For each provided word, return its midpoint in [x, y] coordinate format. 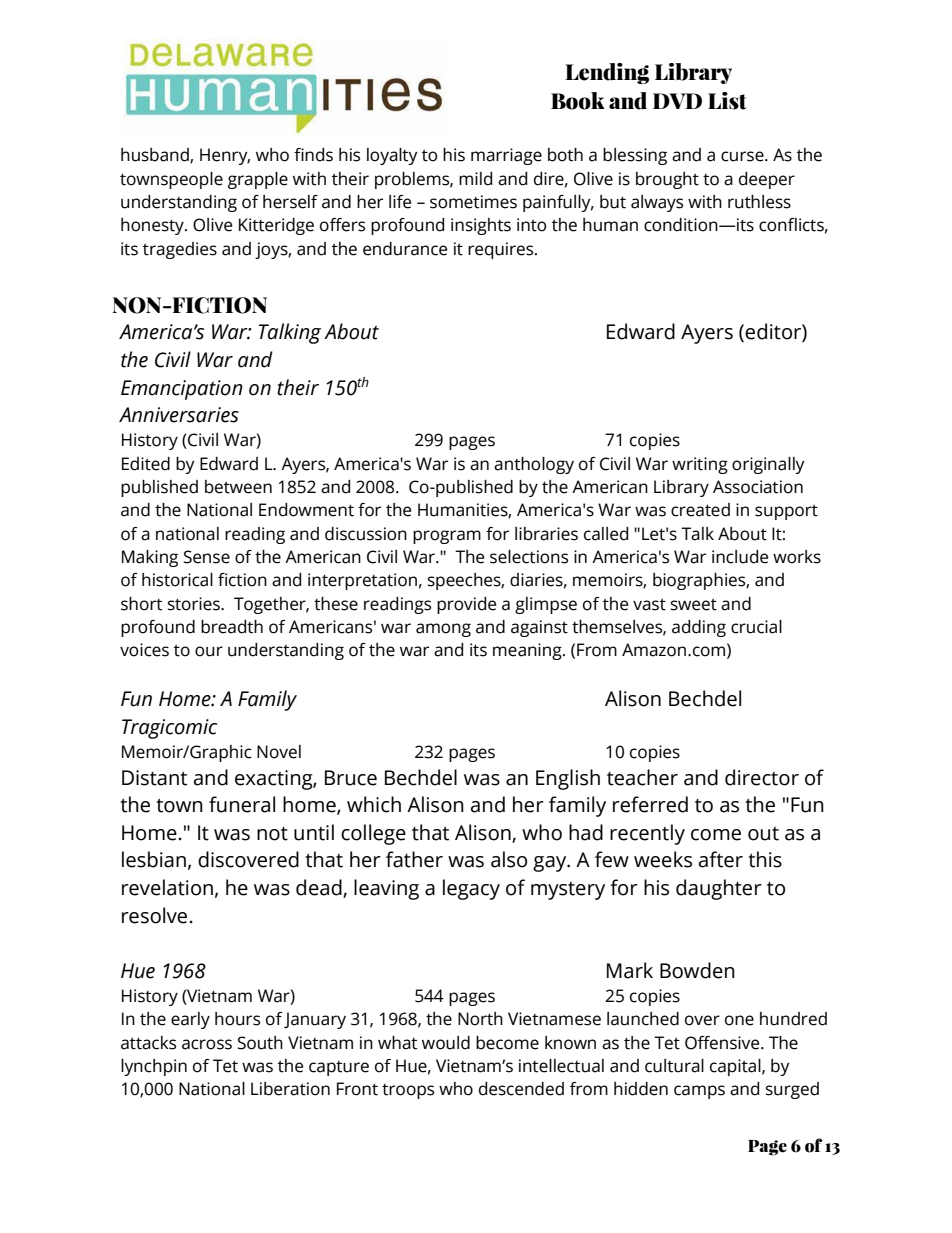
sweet [694, 605]
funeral [242, 804]
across [207, 1044]
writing [700, 465]
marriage [506, 156]
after [721, 859]
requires [502, 250]
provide [466, 605]
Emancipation [182, 390]
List [727, 101]
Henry [225, 156]
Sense [207, 557]
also [509, 859]
